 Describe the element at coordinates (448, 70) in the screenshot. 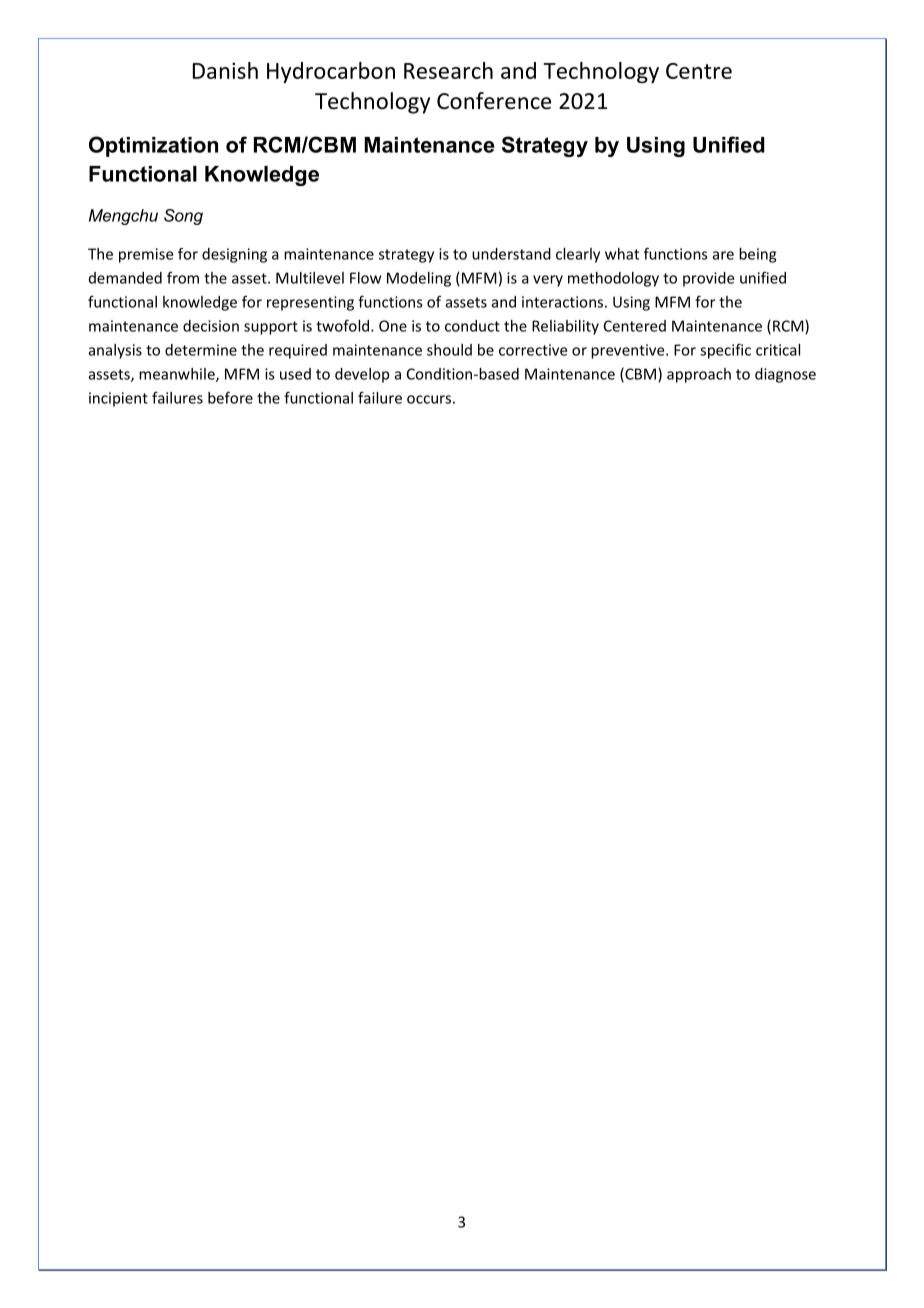

I see `Research` at that location.
